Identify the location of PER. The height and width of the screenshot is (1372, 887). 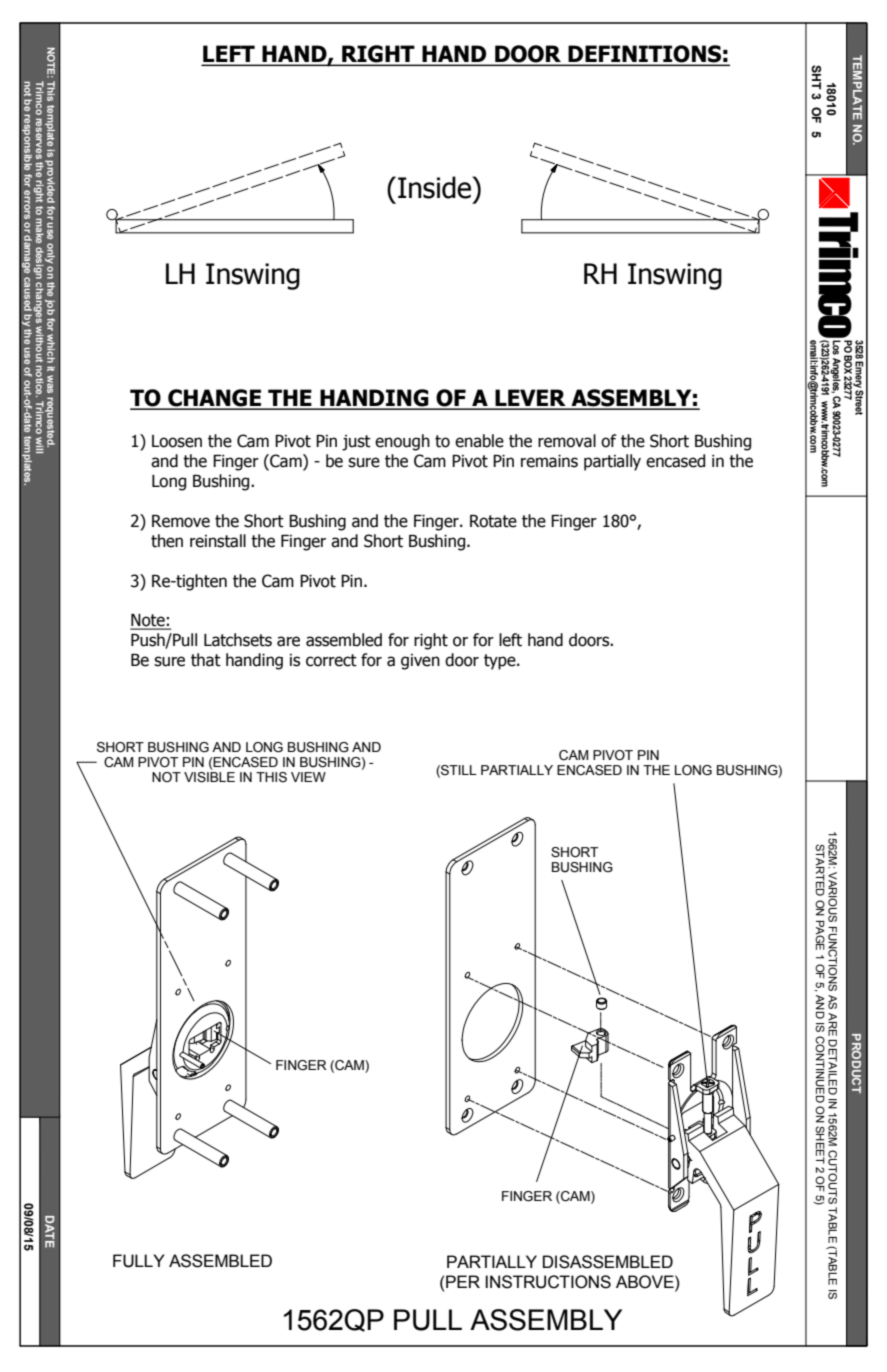
(463, 1281).
